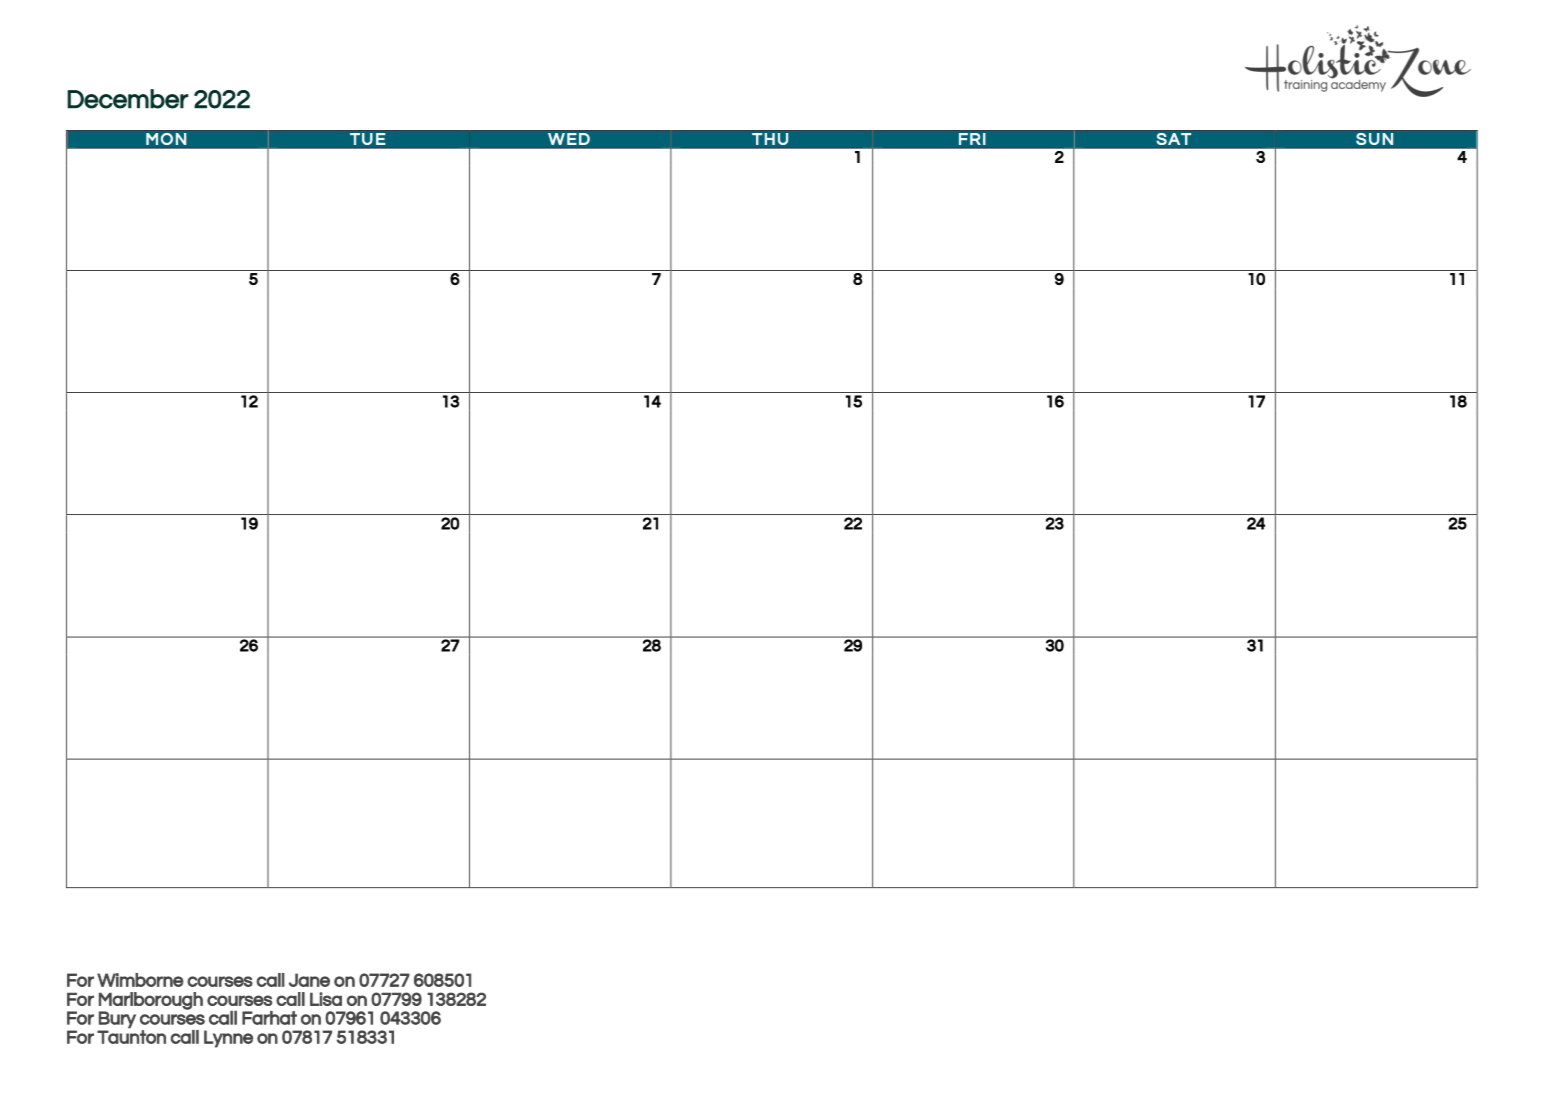 The width and height of the screenshot is (1547, 1094). Describe the element at coordinates (309, 980) in the screenshot. I see `Jane` at that location.
